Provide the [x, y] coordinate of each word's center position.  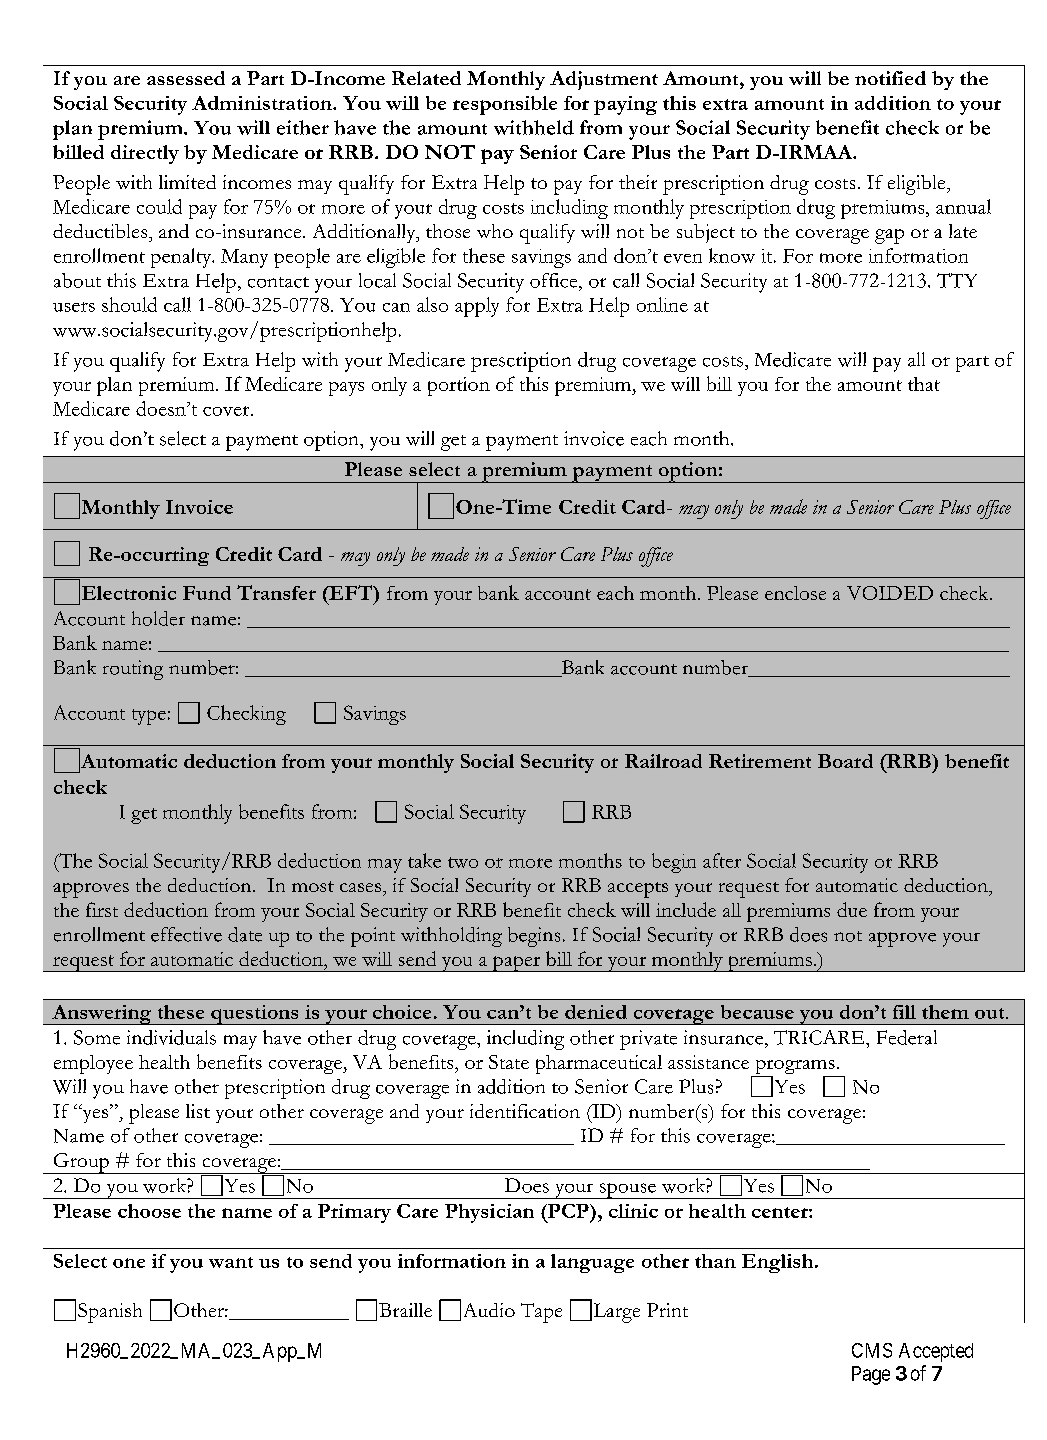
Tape [541, 1313]
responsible [505, 105]
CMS [872, 1350]
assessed [186, 78]
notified [890, 78]
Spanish [110, 1313]
